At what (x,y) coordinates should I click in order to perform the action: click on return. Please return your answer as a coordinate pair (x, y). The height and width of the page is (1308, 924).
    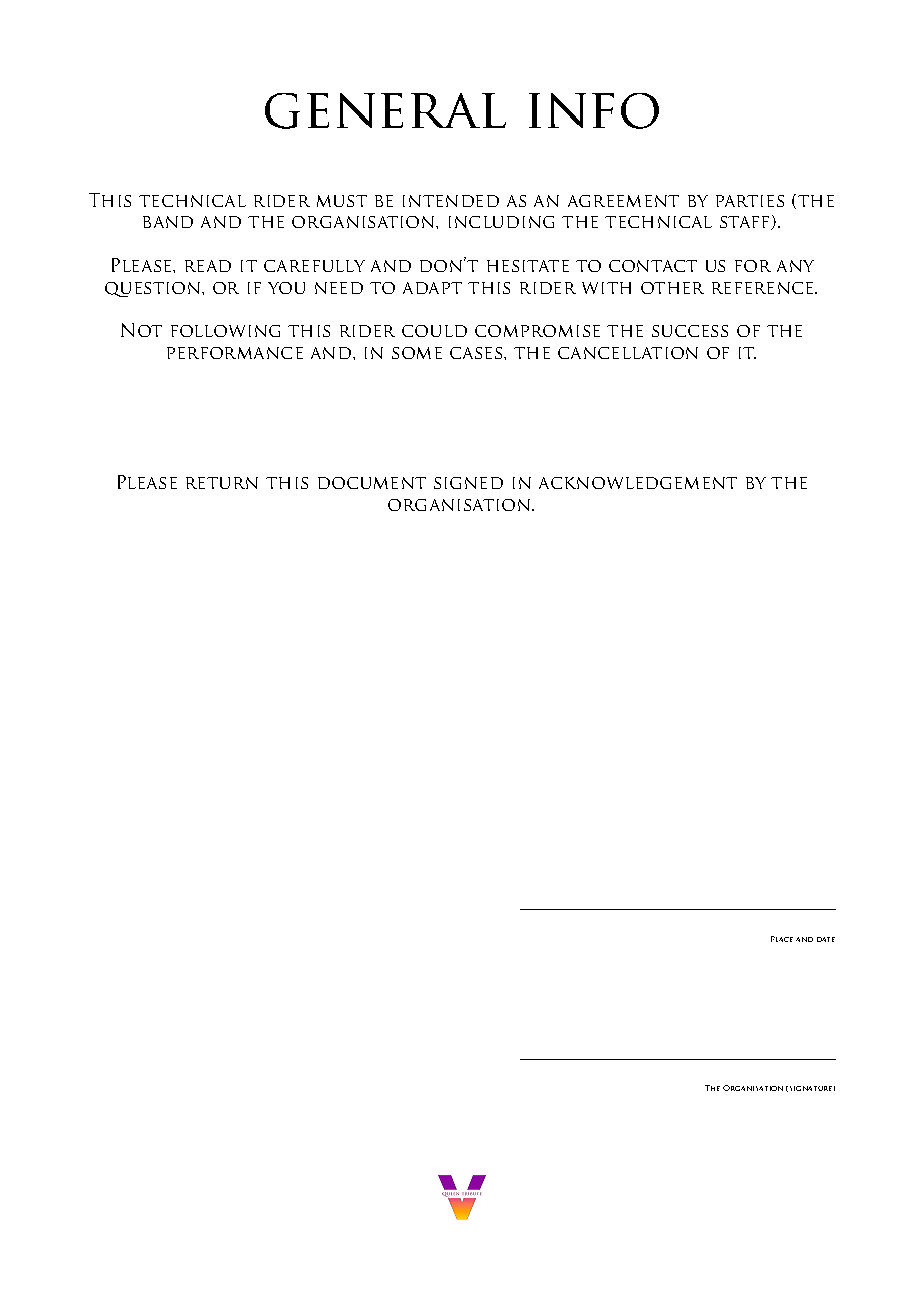
    Looking at the image, I should click on (222, 483).
